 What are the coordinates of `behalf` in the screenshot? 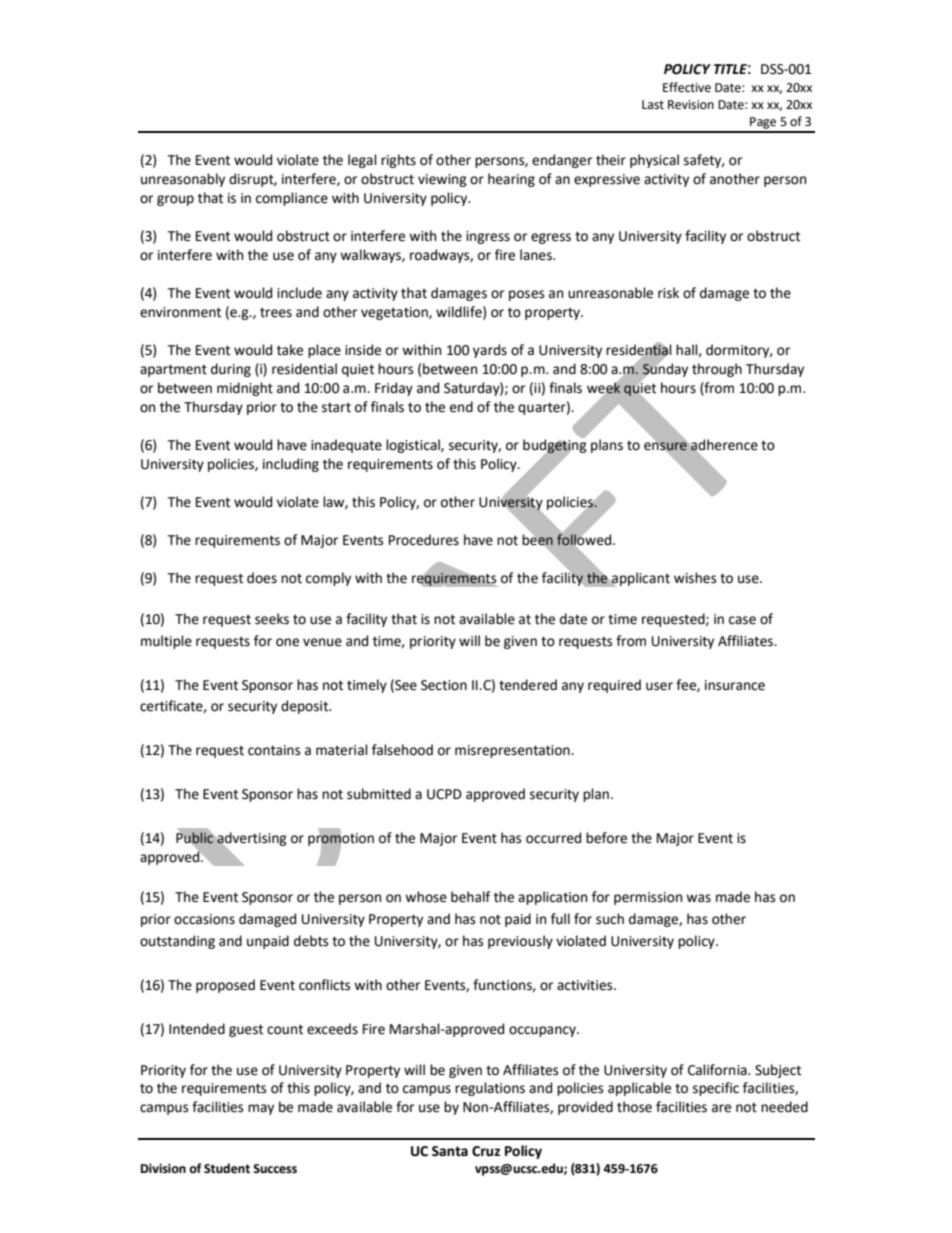 It's located at (470, 897).
